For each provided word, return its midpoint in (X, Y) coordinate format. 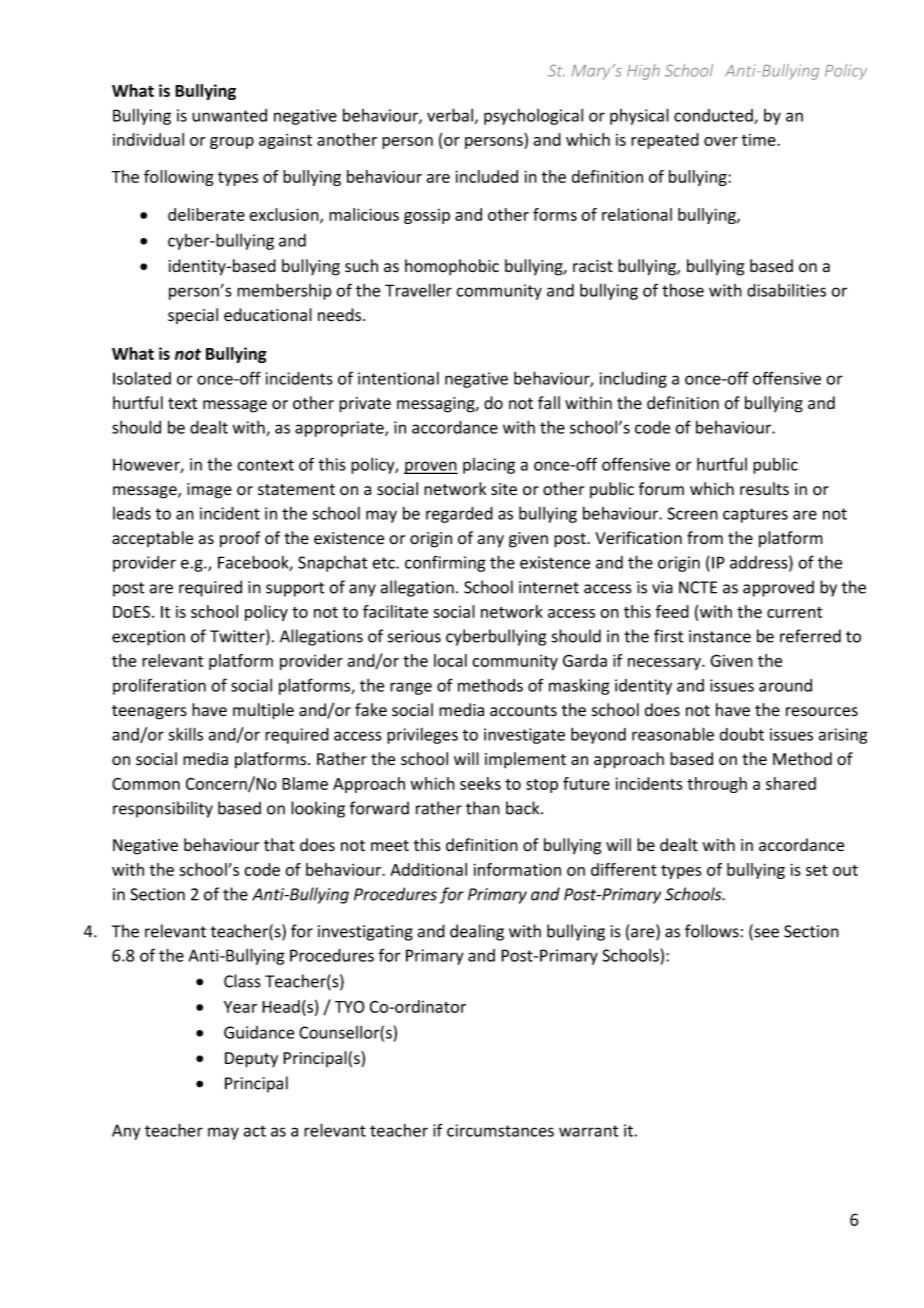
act (255, 1131)
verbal (450, 115)
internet (549, 587)
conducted (714, 116)
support (295, 589)
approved (778, 588)
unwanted (229, 115)
